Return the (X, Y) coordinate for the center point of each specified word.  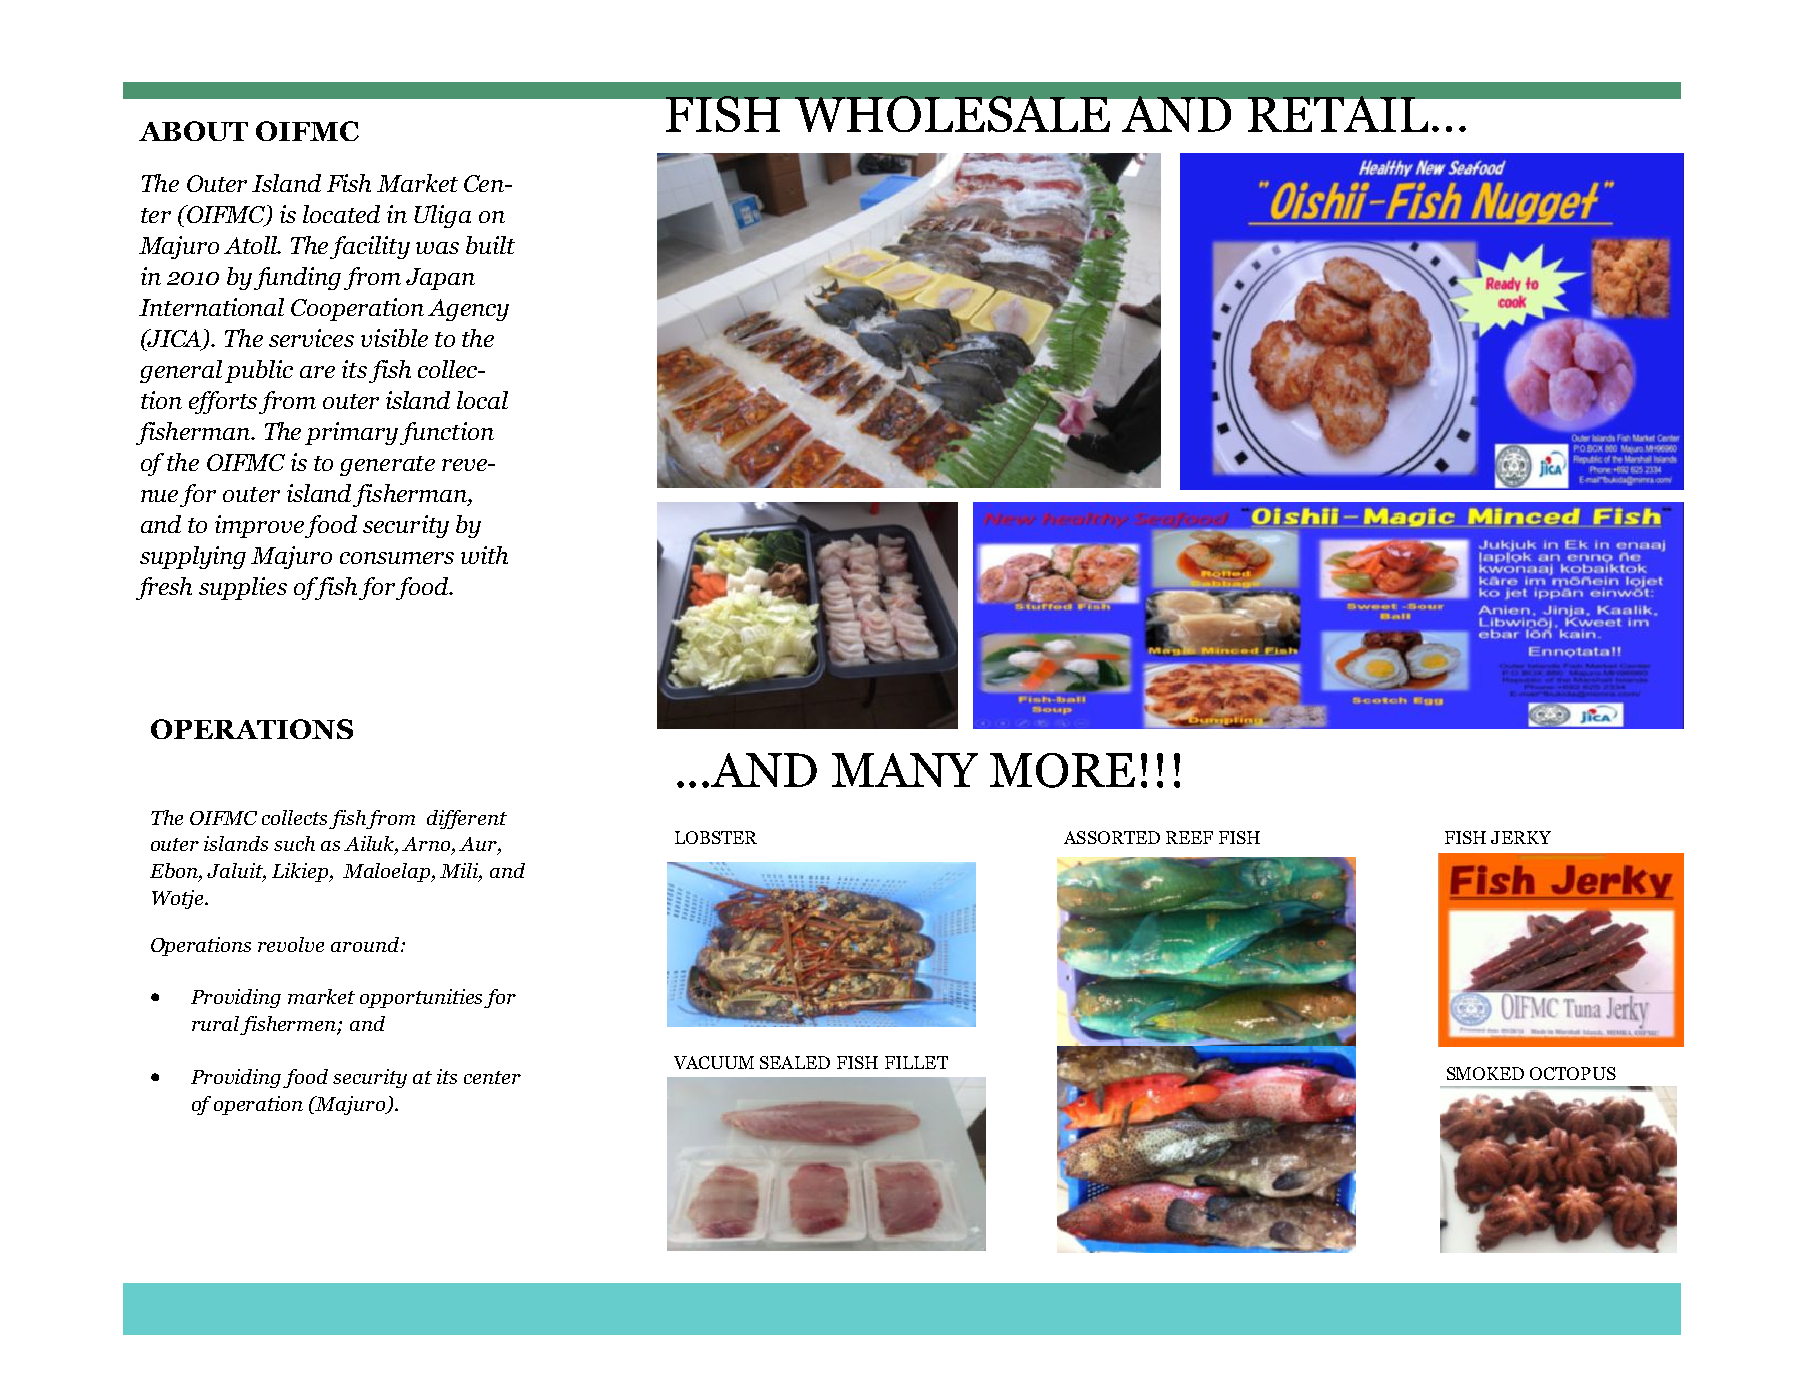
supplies (243, 588)
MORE (1062, 770)
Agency (468, 310)
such (294, 843)
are (317, 372)
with (484, 555)
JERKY (1521, 837)
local (482, 400)
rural (217, 1025)
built (490, 245)
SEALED (795, 1062)
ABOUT (193, 131)
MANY (905, 770)
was (437, 248)
